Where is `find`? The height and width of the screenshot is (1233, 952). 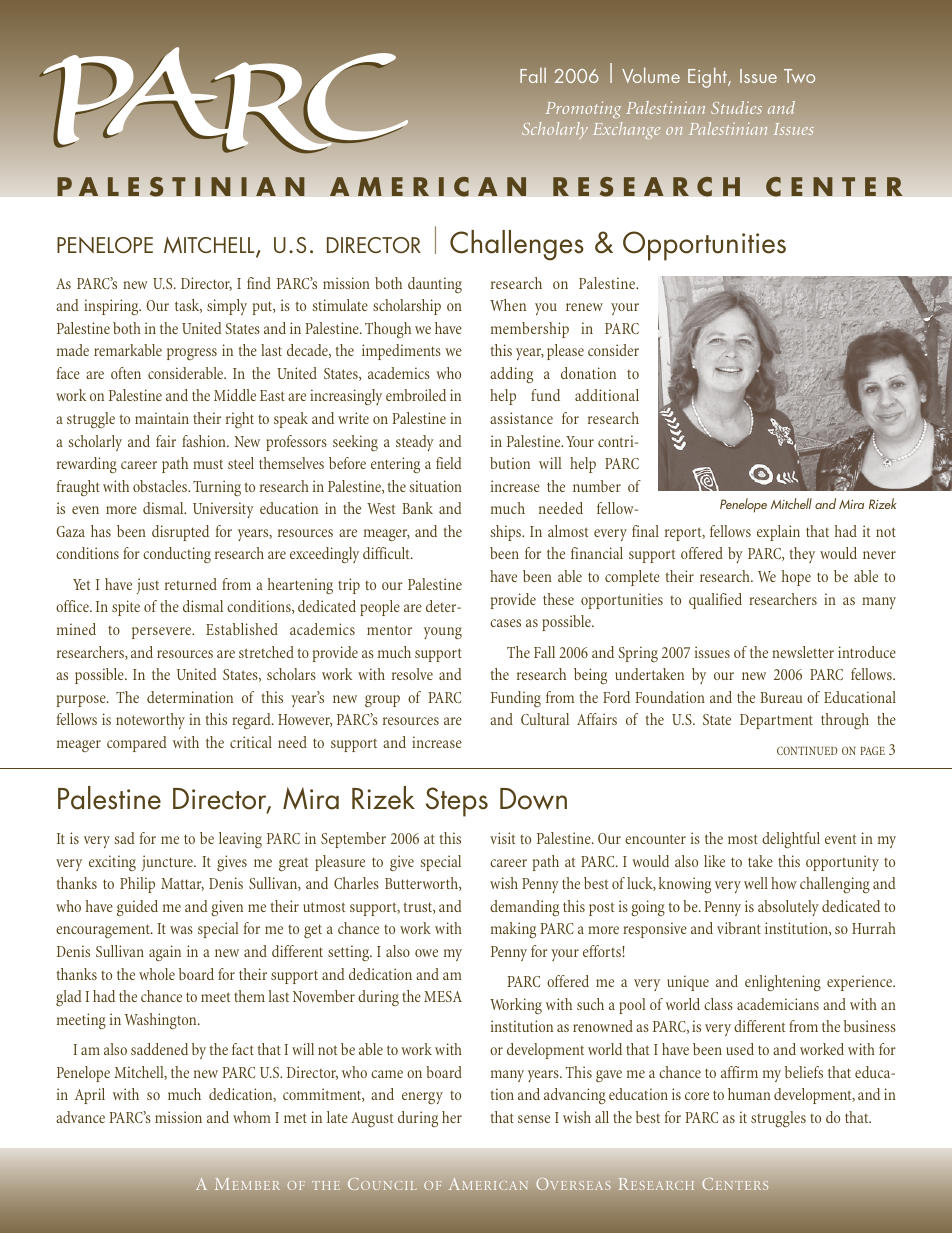
find is located at coordinates (259, 283).
